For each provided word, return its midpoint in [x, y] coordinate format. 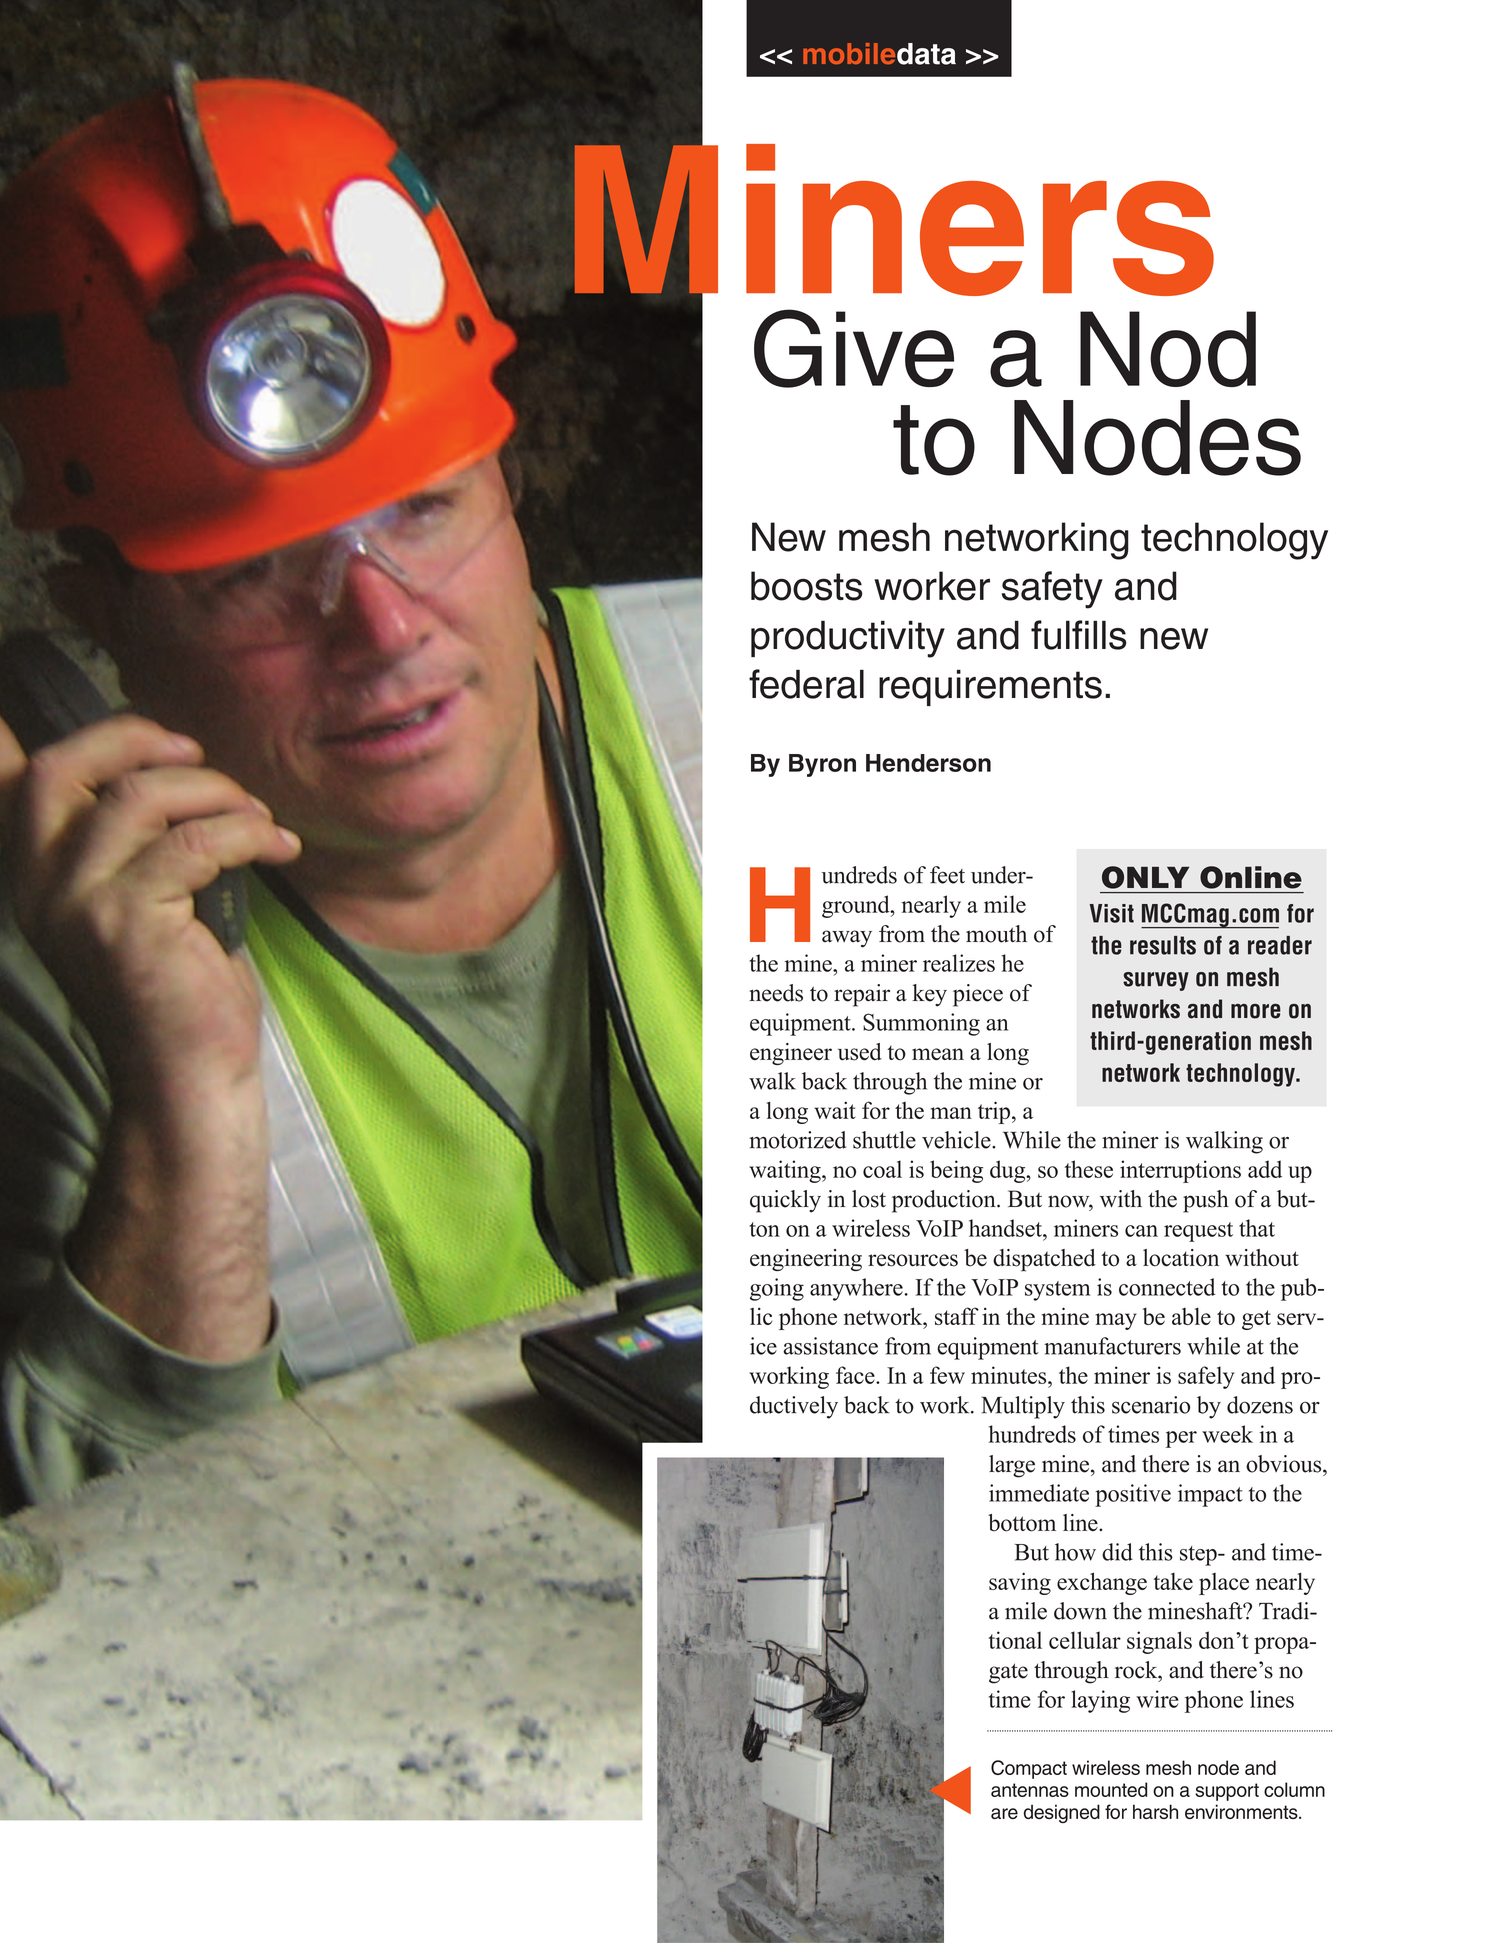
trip [994, 1112]
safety [1052, 590]
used [860, 1052]
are [1004, 1813]
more [1256, 1011]
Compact [1029, 1769]
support [1227, 1792]
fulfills [1079, 635]
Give [854, 348]
